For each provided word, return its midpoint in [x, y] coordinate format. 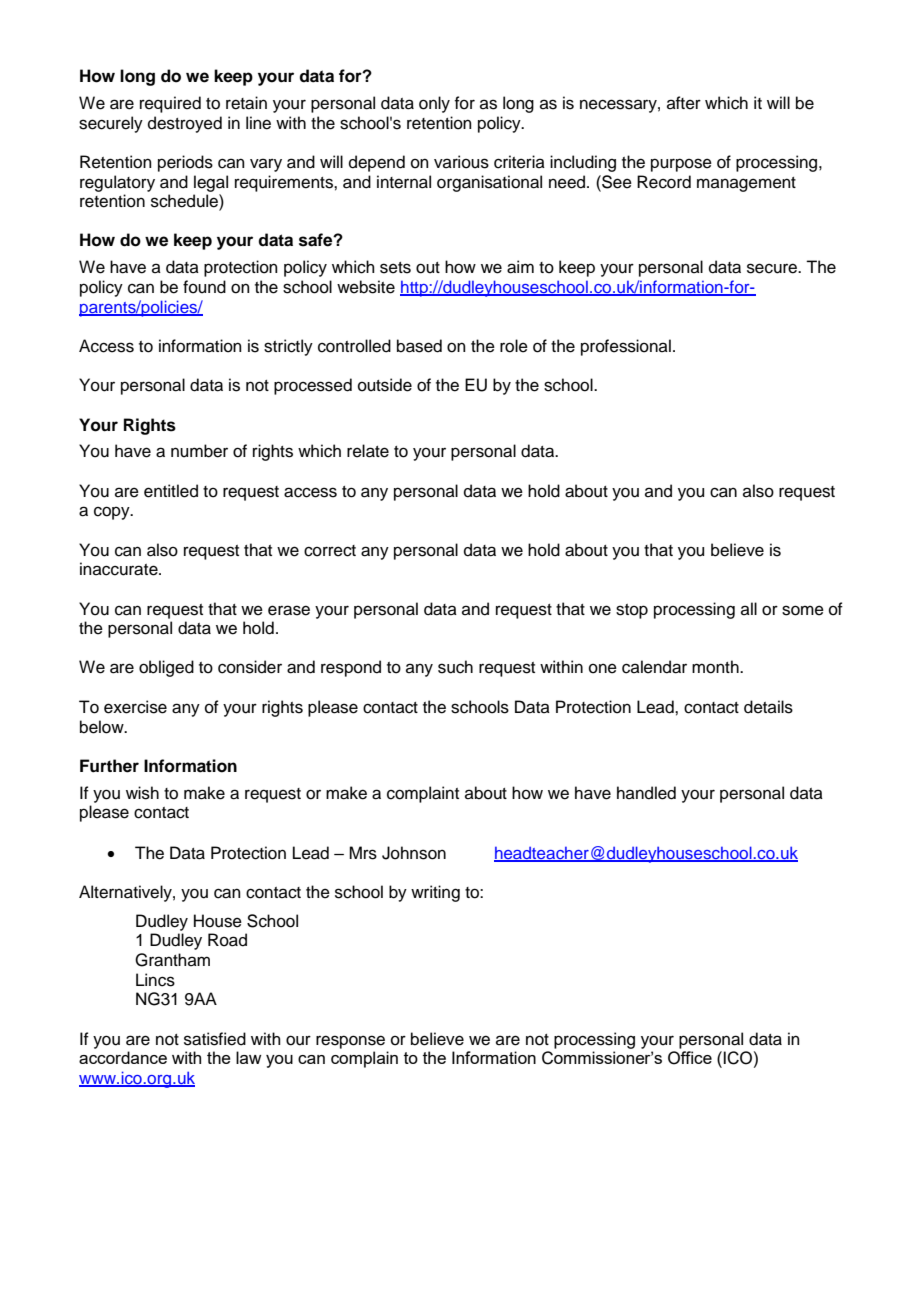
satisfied [215, 1039]
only [434, 104]
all [749, 608]
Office [690, 1058]
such [455, 667]
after [684, 103]
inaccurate [120, 569]
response [350, 1042]
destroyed [185, 124]
